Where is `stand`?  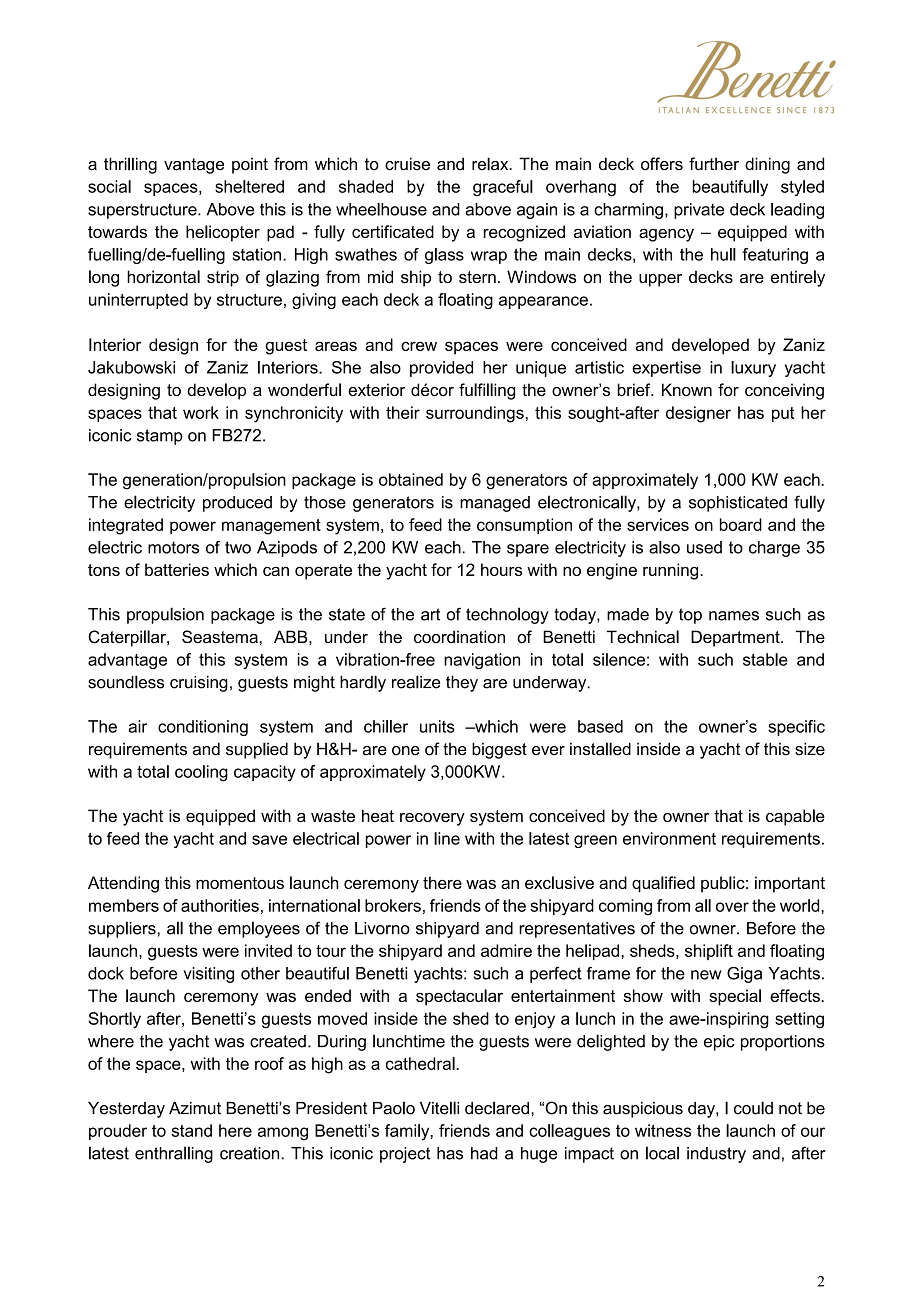
stand is located at coordinates (191, 1130).
